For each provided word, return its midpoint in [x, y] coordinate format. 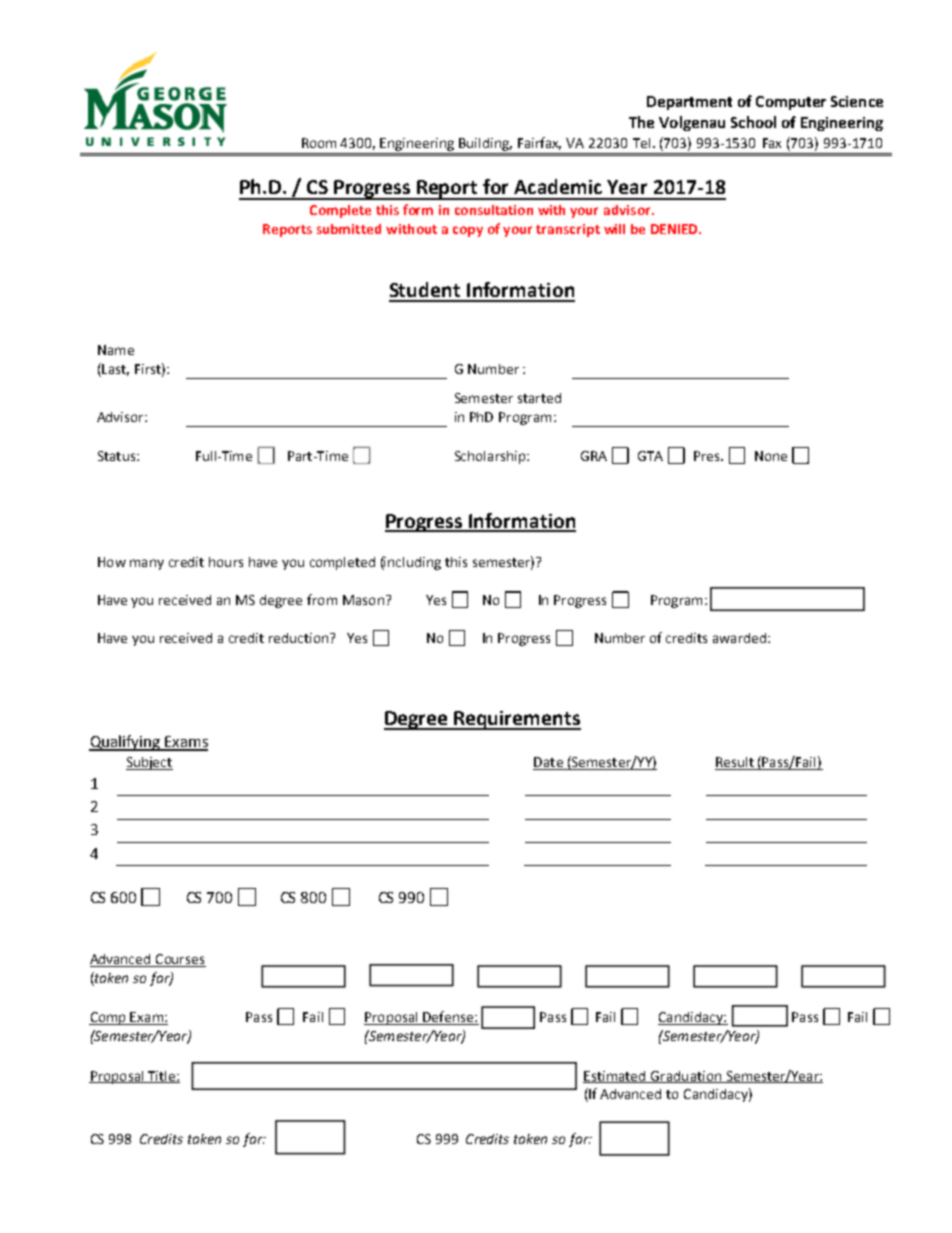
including [412, 563]
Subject [149, 763]
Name [116, 350]
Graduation [686, 1077]
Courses [180, 960]
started [539, 398]
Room [319, 143]
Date [548, 762]
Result [735, 762]
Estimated [615, 1077]
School [753, 122]
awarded [739, 638]
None [771, 456]
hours [226, 562]
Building [485, 144]
